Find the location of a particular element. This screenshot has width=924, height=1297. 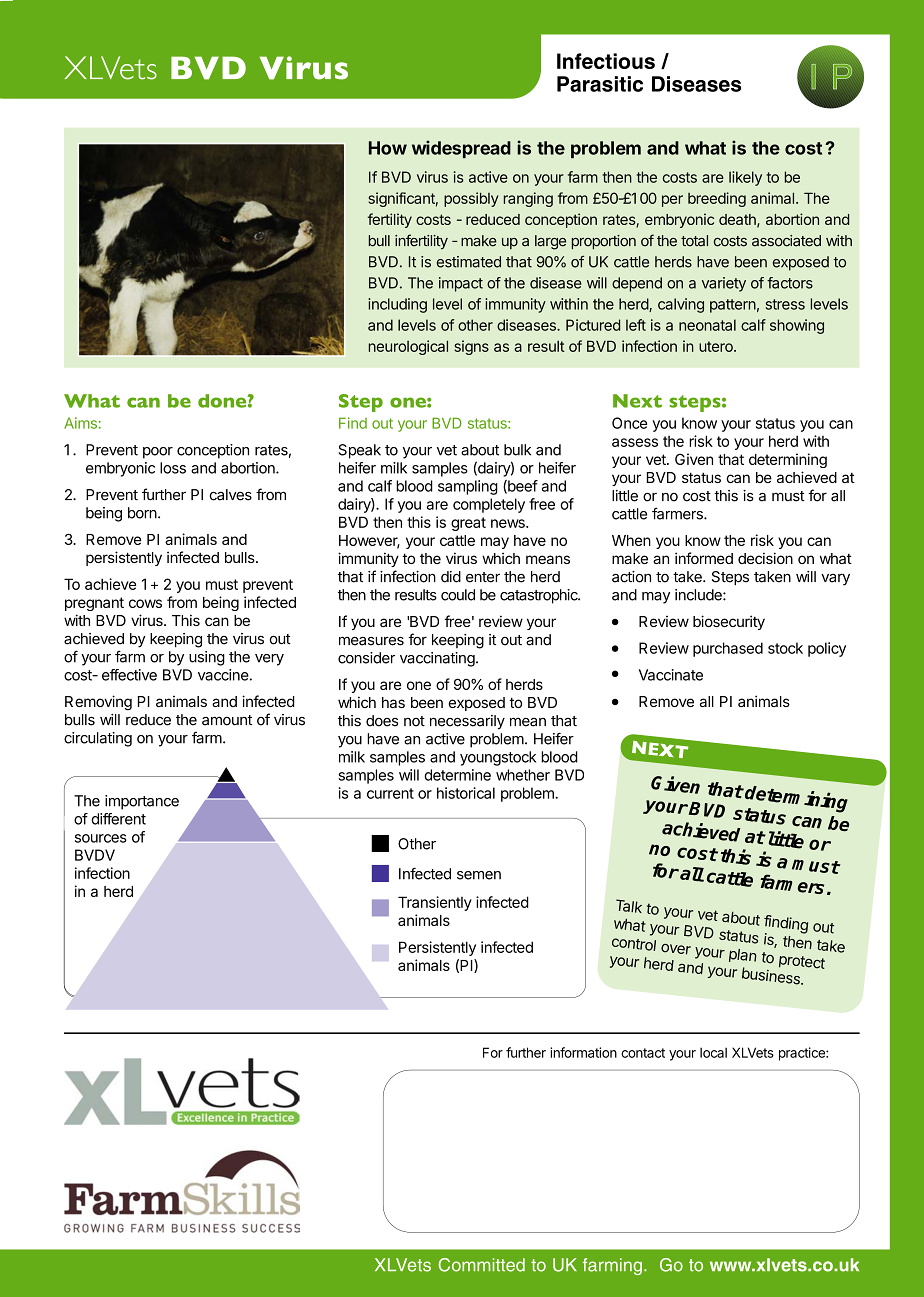

Transiently is located at coordinates (435, 903).
